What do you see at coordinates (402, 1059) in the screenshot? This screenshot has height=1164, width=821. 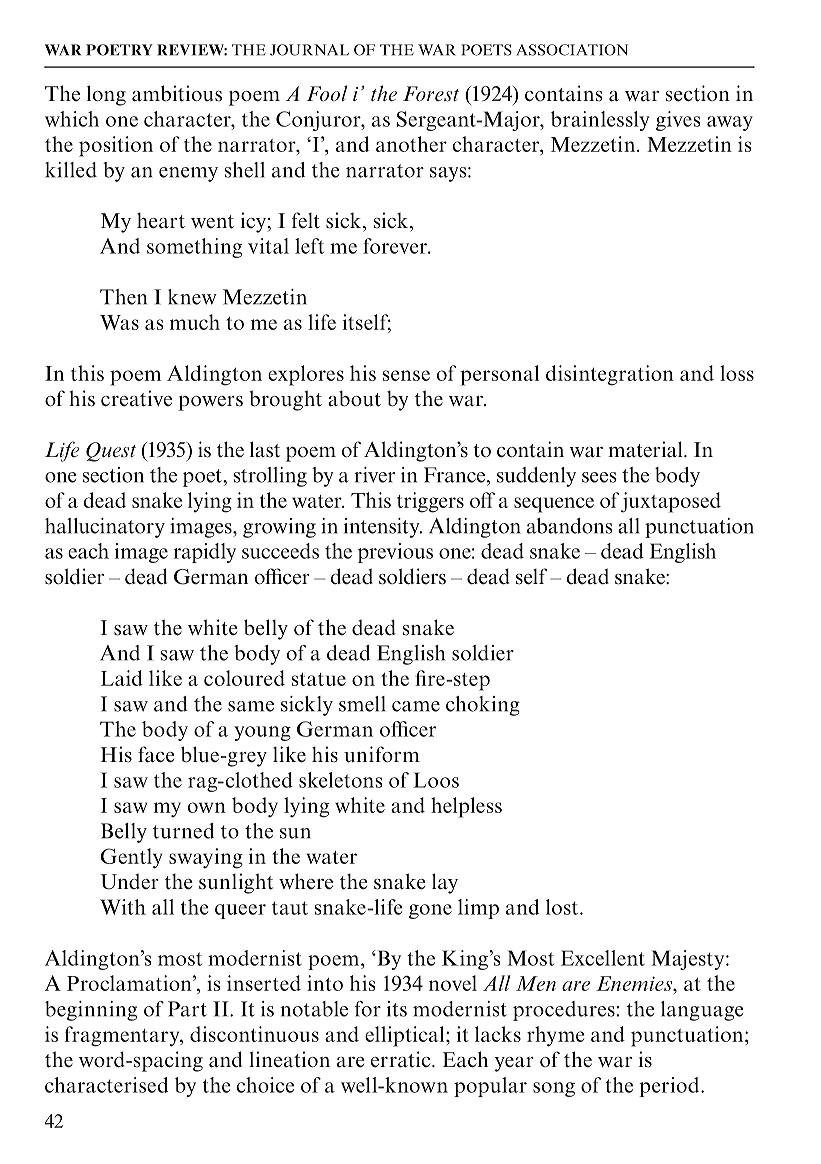 I see `erratic` at bounding box center [402, 1059].
